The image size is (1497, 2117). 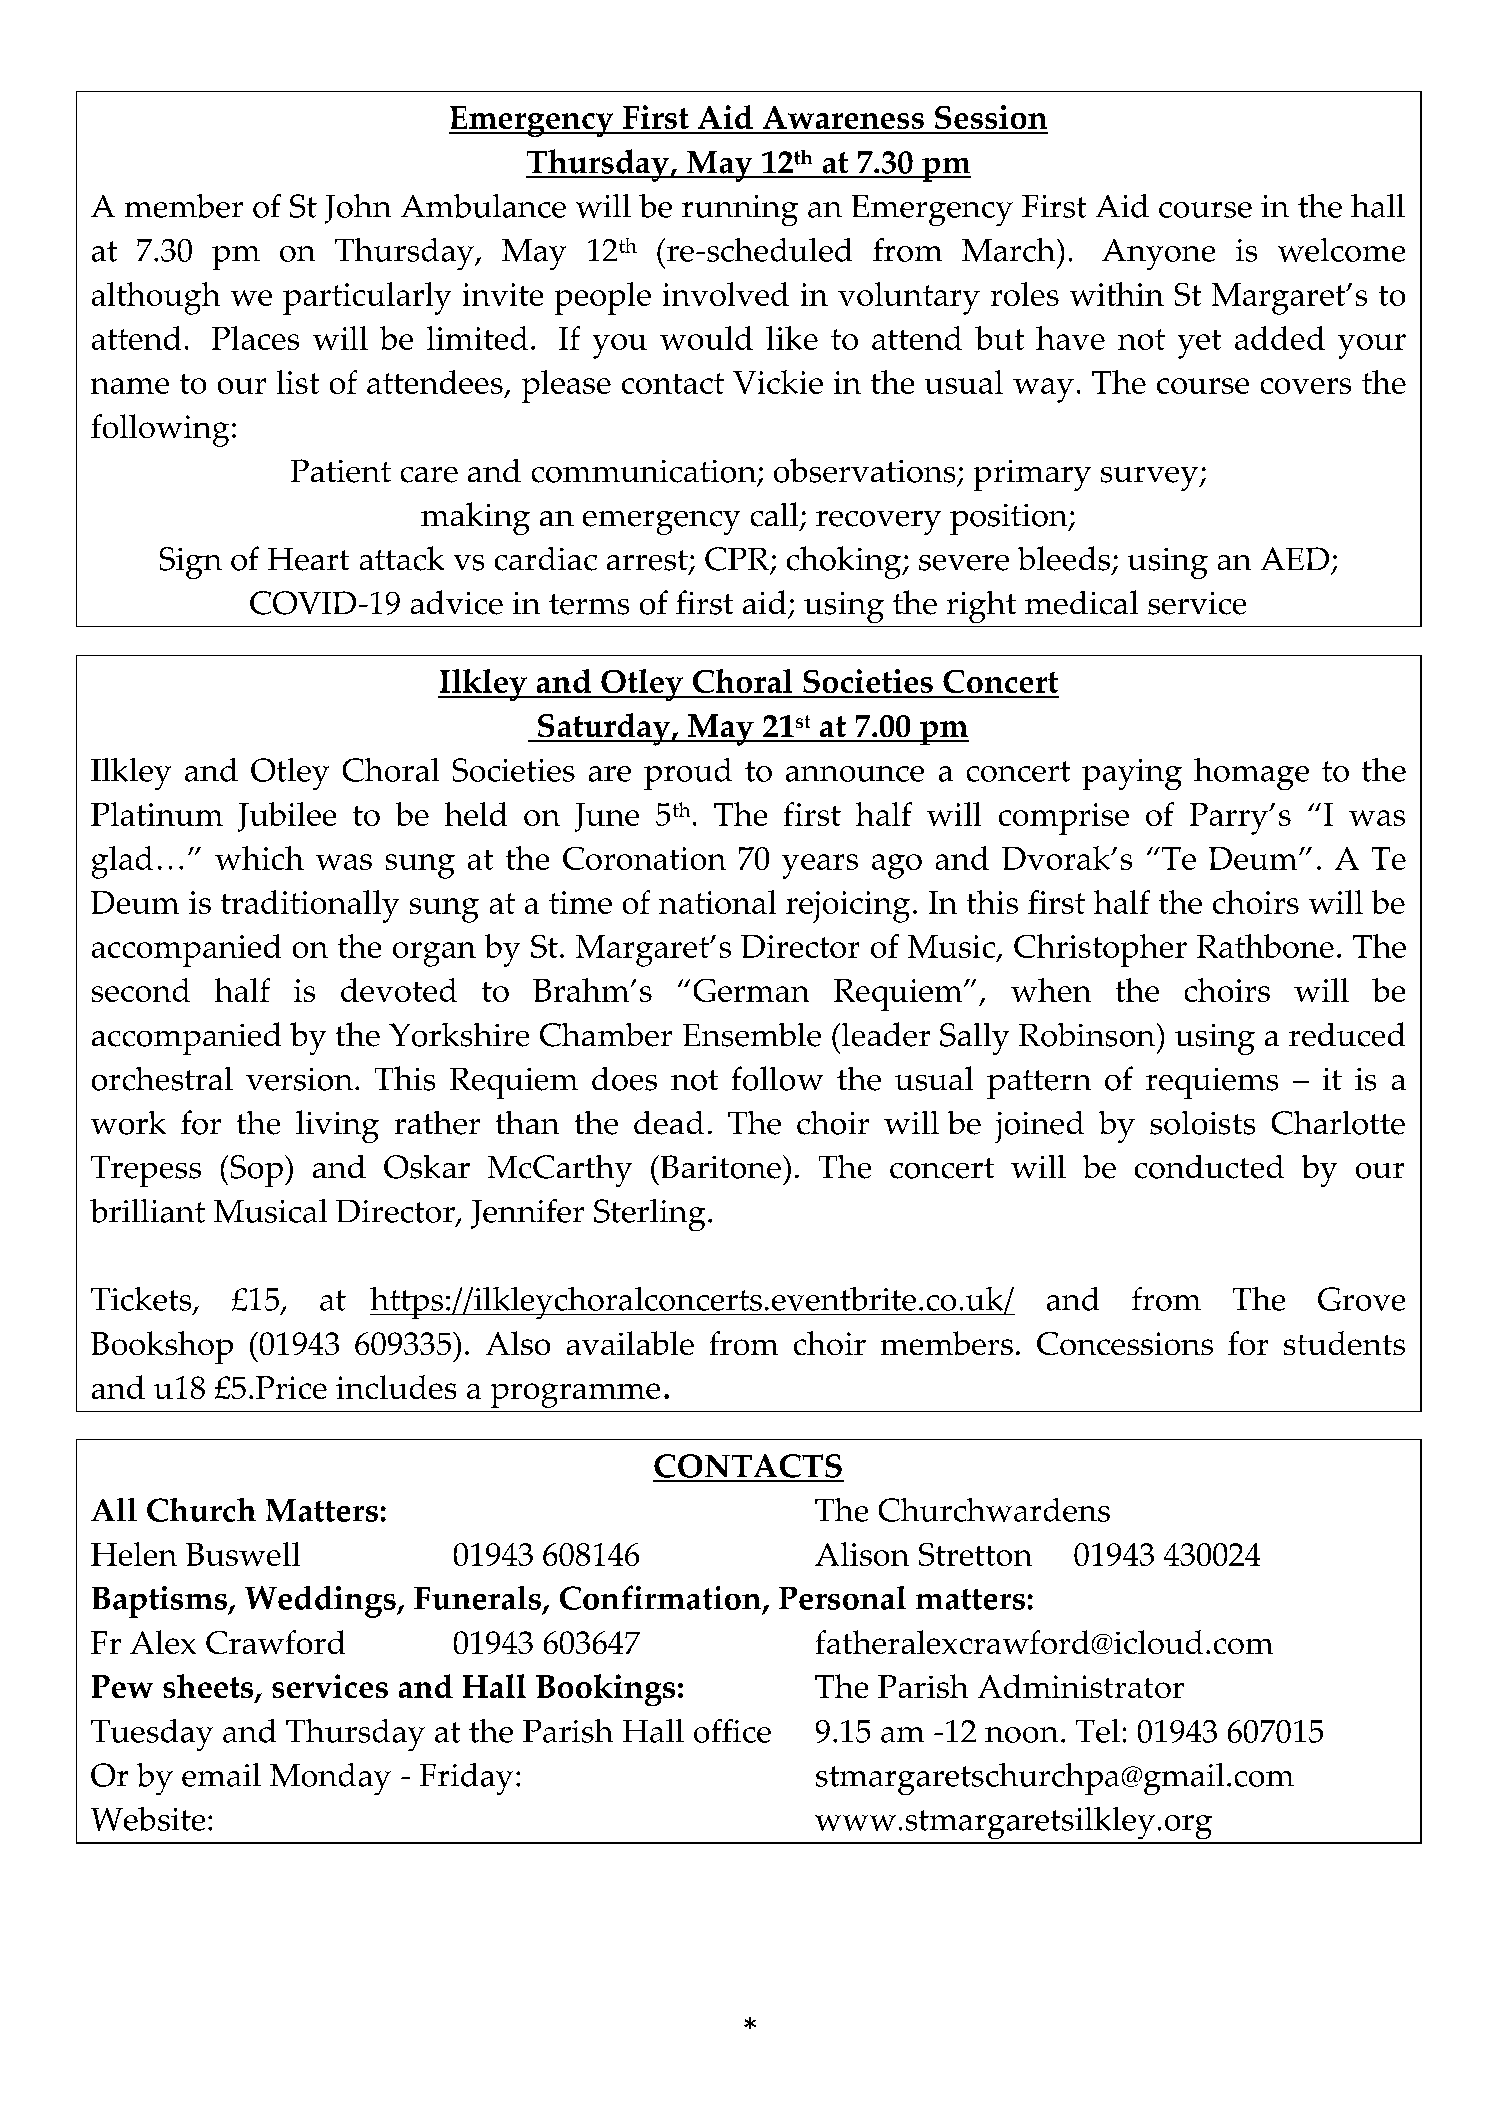 What do you see at coordinates (221, 1775) in the image?
I see `email` at bounding box center [221, 1775].
